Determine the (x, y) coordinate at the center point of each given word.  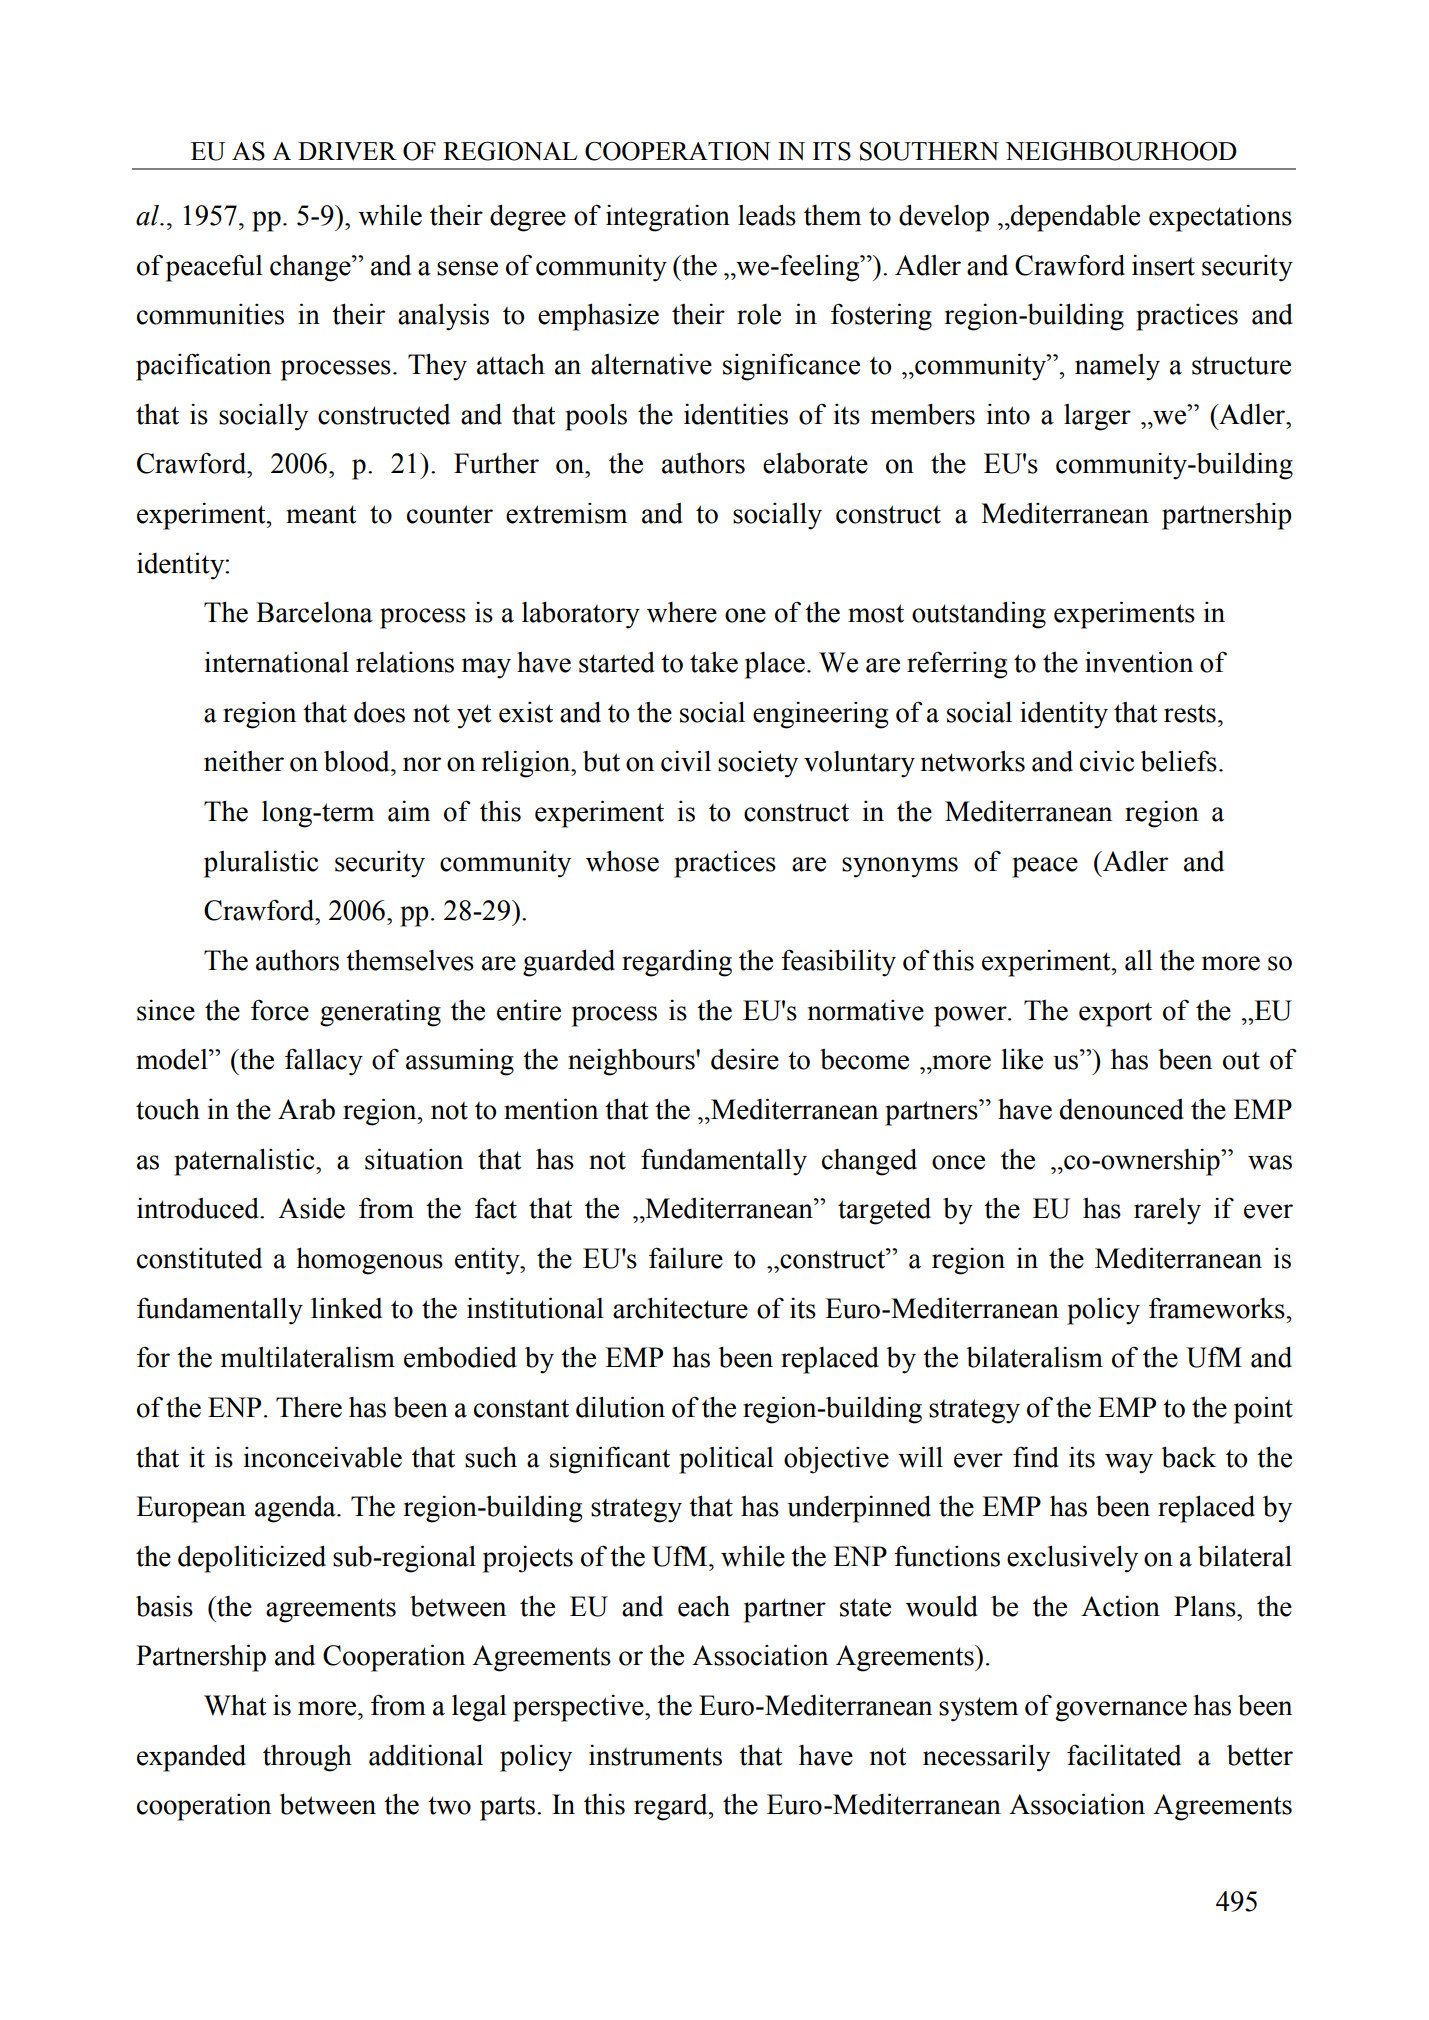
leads (767, 215)
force (280, 1010)
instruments (655, 1755)
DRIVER (347, 151)
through (307, 1758)
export (1115, 1014)
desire (745, 1059)
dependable (1074, 218)
